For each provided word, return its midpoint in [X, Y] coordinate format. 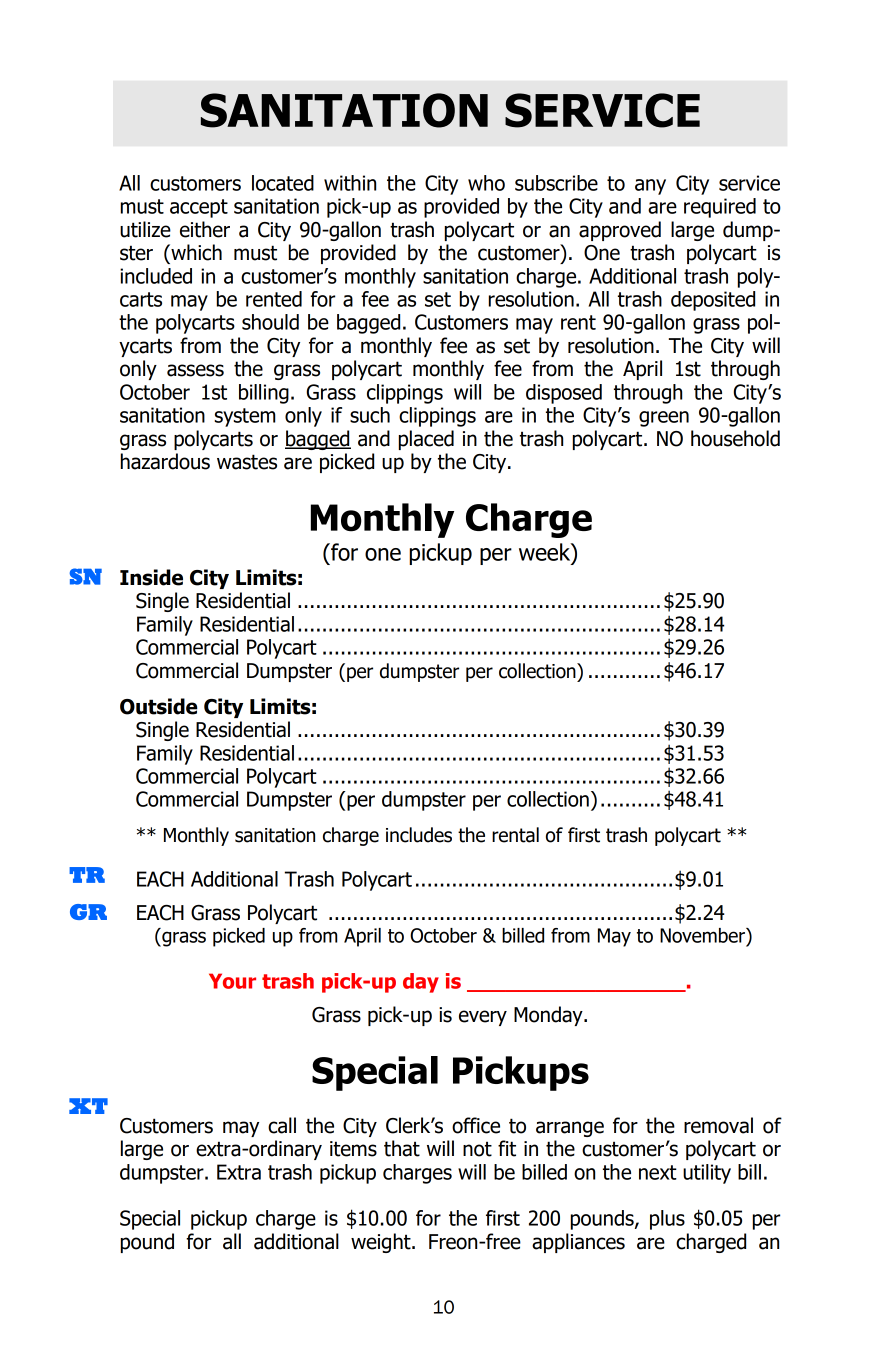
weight [382, 1243]
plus [667, 1220]
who [486, 183]
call [282, 1125]
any [650, 187]
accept [199, 208]
